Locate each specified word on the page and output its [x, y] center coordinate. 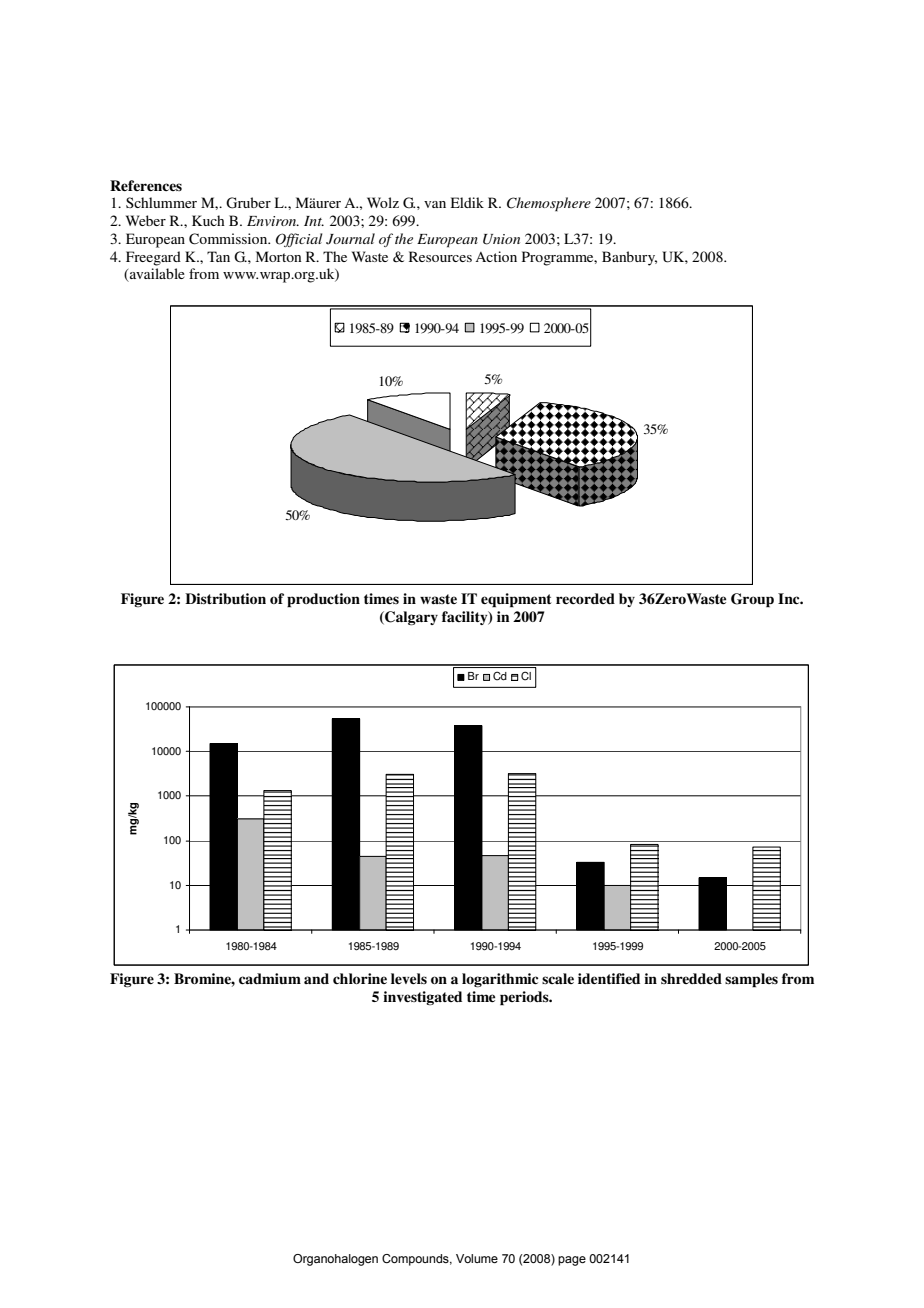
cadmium [270, 979]
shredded [691, 978]
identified [609, 978]
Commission [229, 239]
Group [752, 600]
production [323, 600]
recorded [585, 598]
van [435, 204]
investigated [422, 998]
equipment [516, 600]
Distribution [225, 598]
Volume [477, 1258]
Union [501, 239]
